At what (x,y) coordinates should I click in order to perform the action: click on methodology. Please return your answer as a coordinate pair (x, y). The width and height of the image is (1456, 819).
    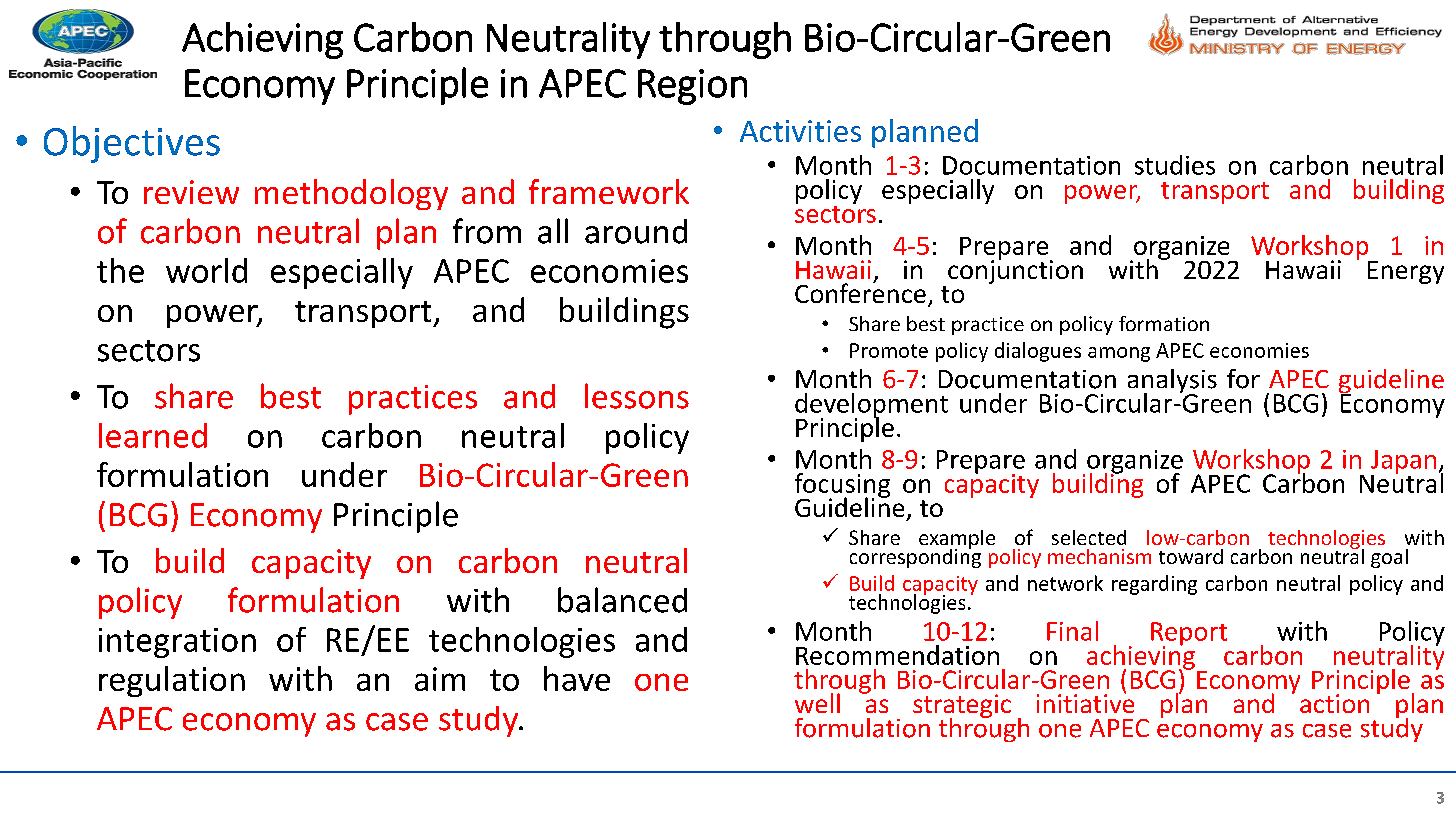
    Looking at the image, I should click on (351, 194).
